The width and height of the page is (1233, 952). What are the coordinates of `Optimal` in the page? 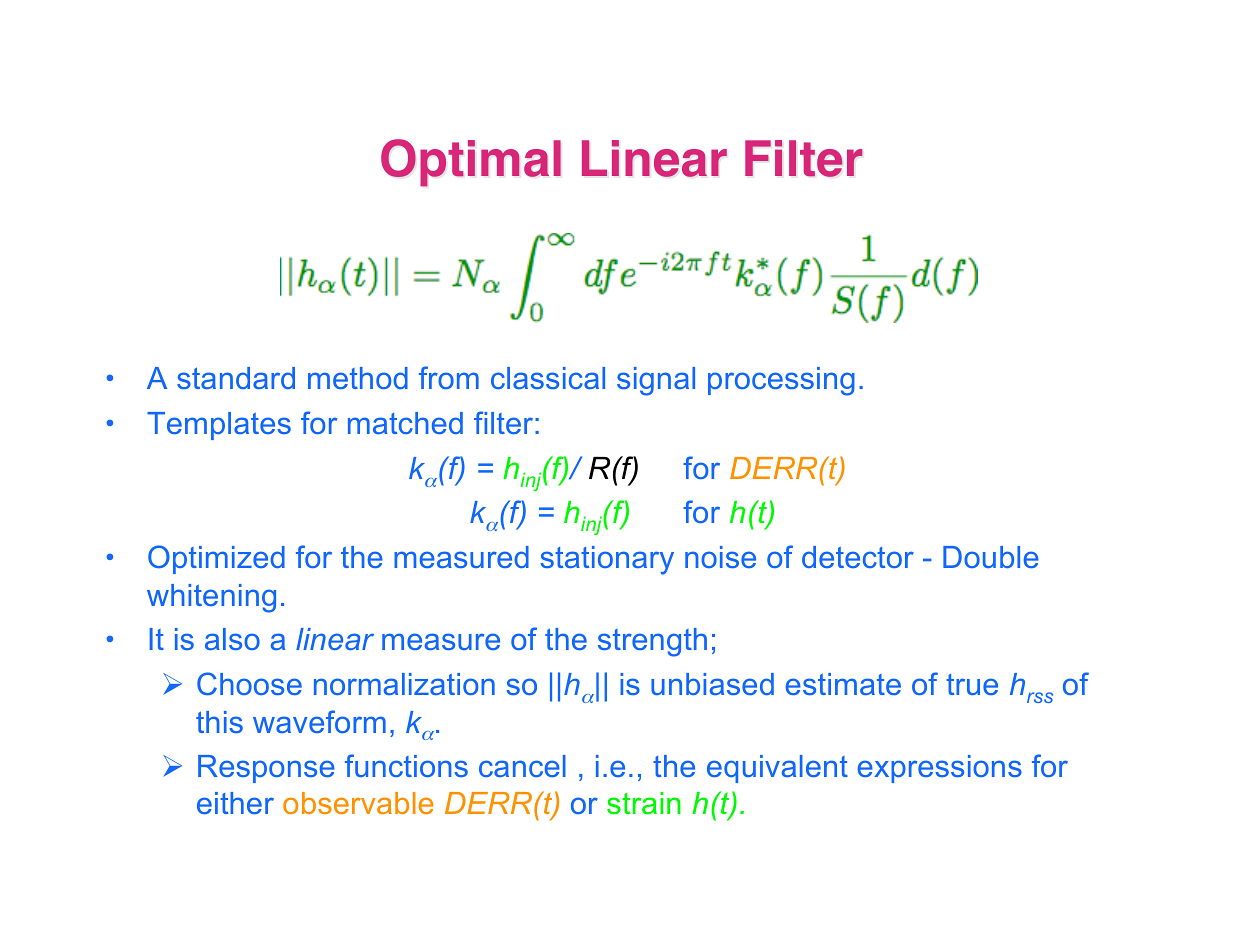 It's located at (471, 163).
